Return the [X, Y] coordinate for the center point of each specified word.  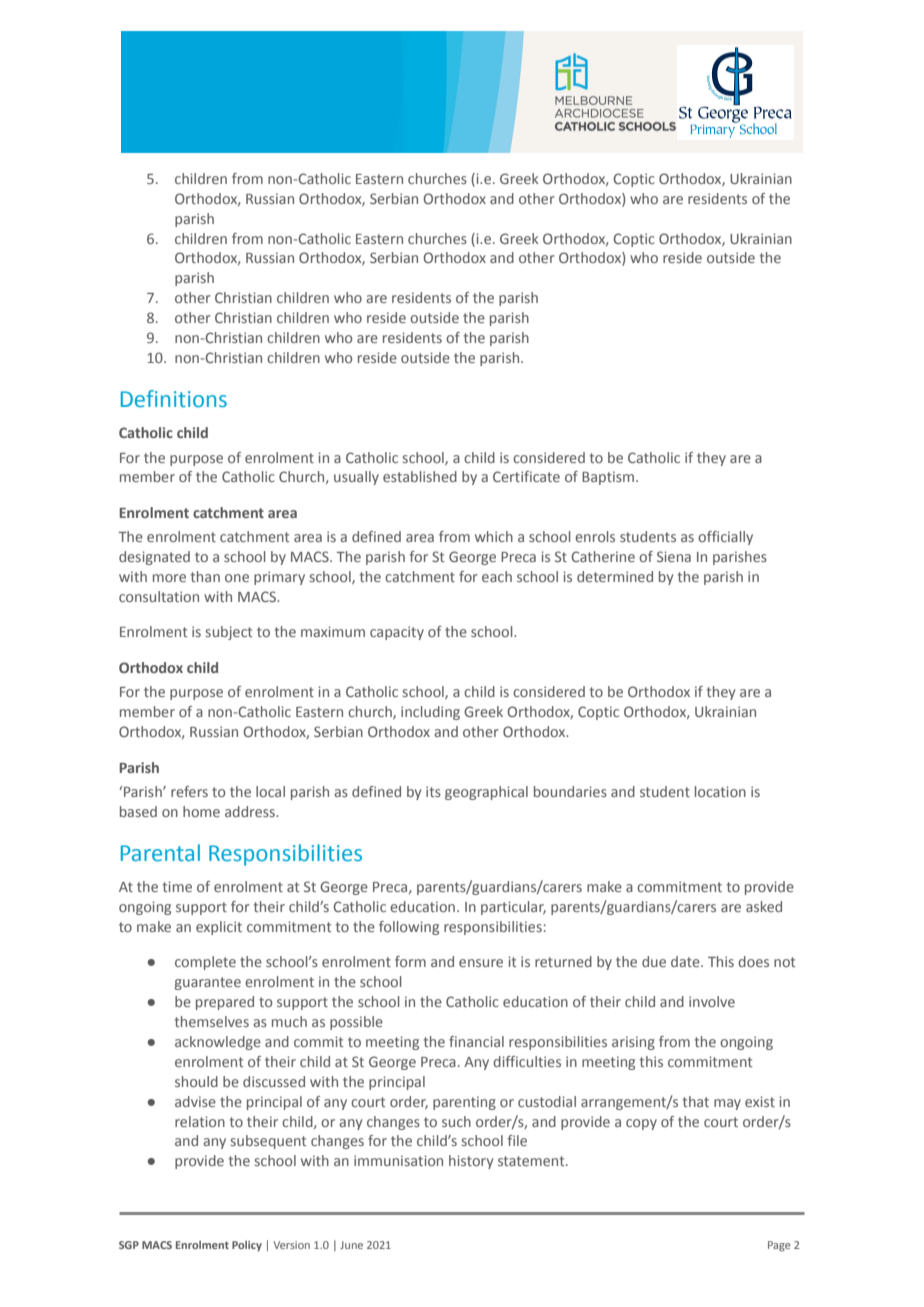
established [420, 476]
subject [229, 633]
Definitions [174, 399]
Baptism [609, 478]
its [433, 791]
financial [476, 1041]
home [201, 811]
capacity [397, 633]
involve [712, 1001]
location [720, 791]
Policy [247, 1246]
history [471, 1162]
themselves [212, 1021]
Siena [674, 556]
